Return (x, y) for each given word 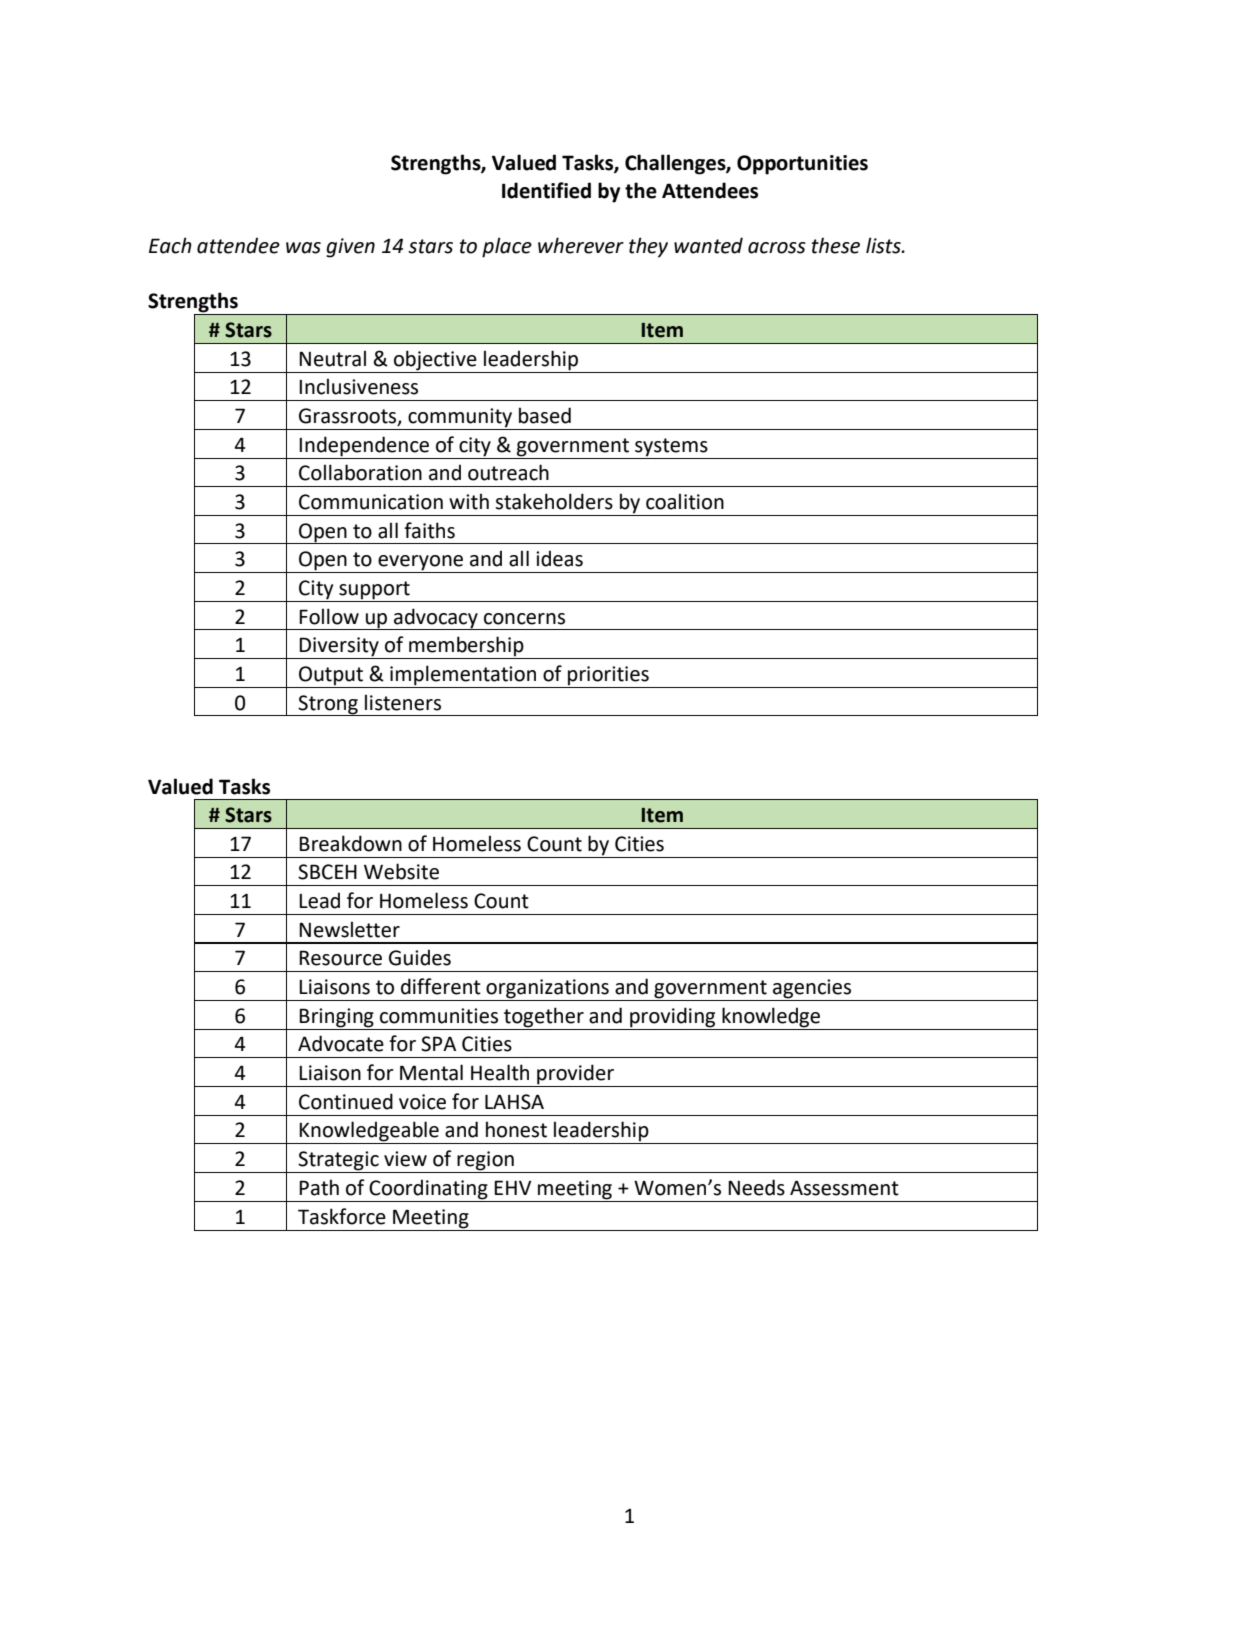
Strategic (339, 1162)
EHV (512, 1187)
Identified (546, 190)
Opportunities (802, 165)
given (350, 248)
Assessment (844, 1188)
